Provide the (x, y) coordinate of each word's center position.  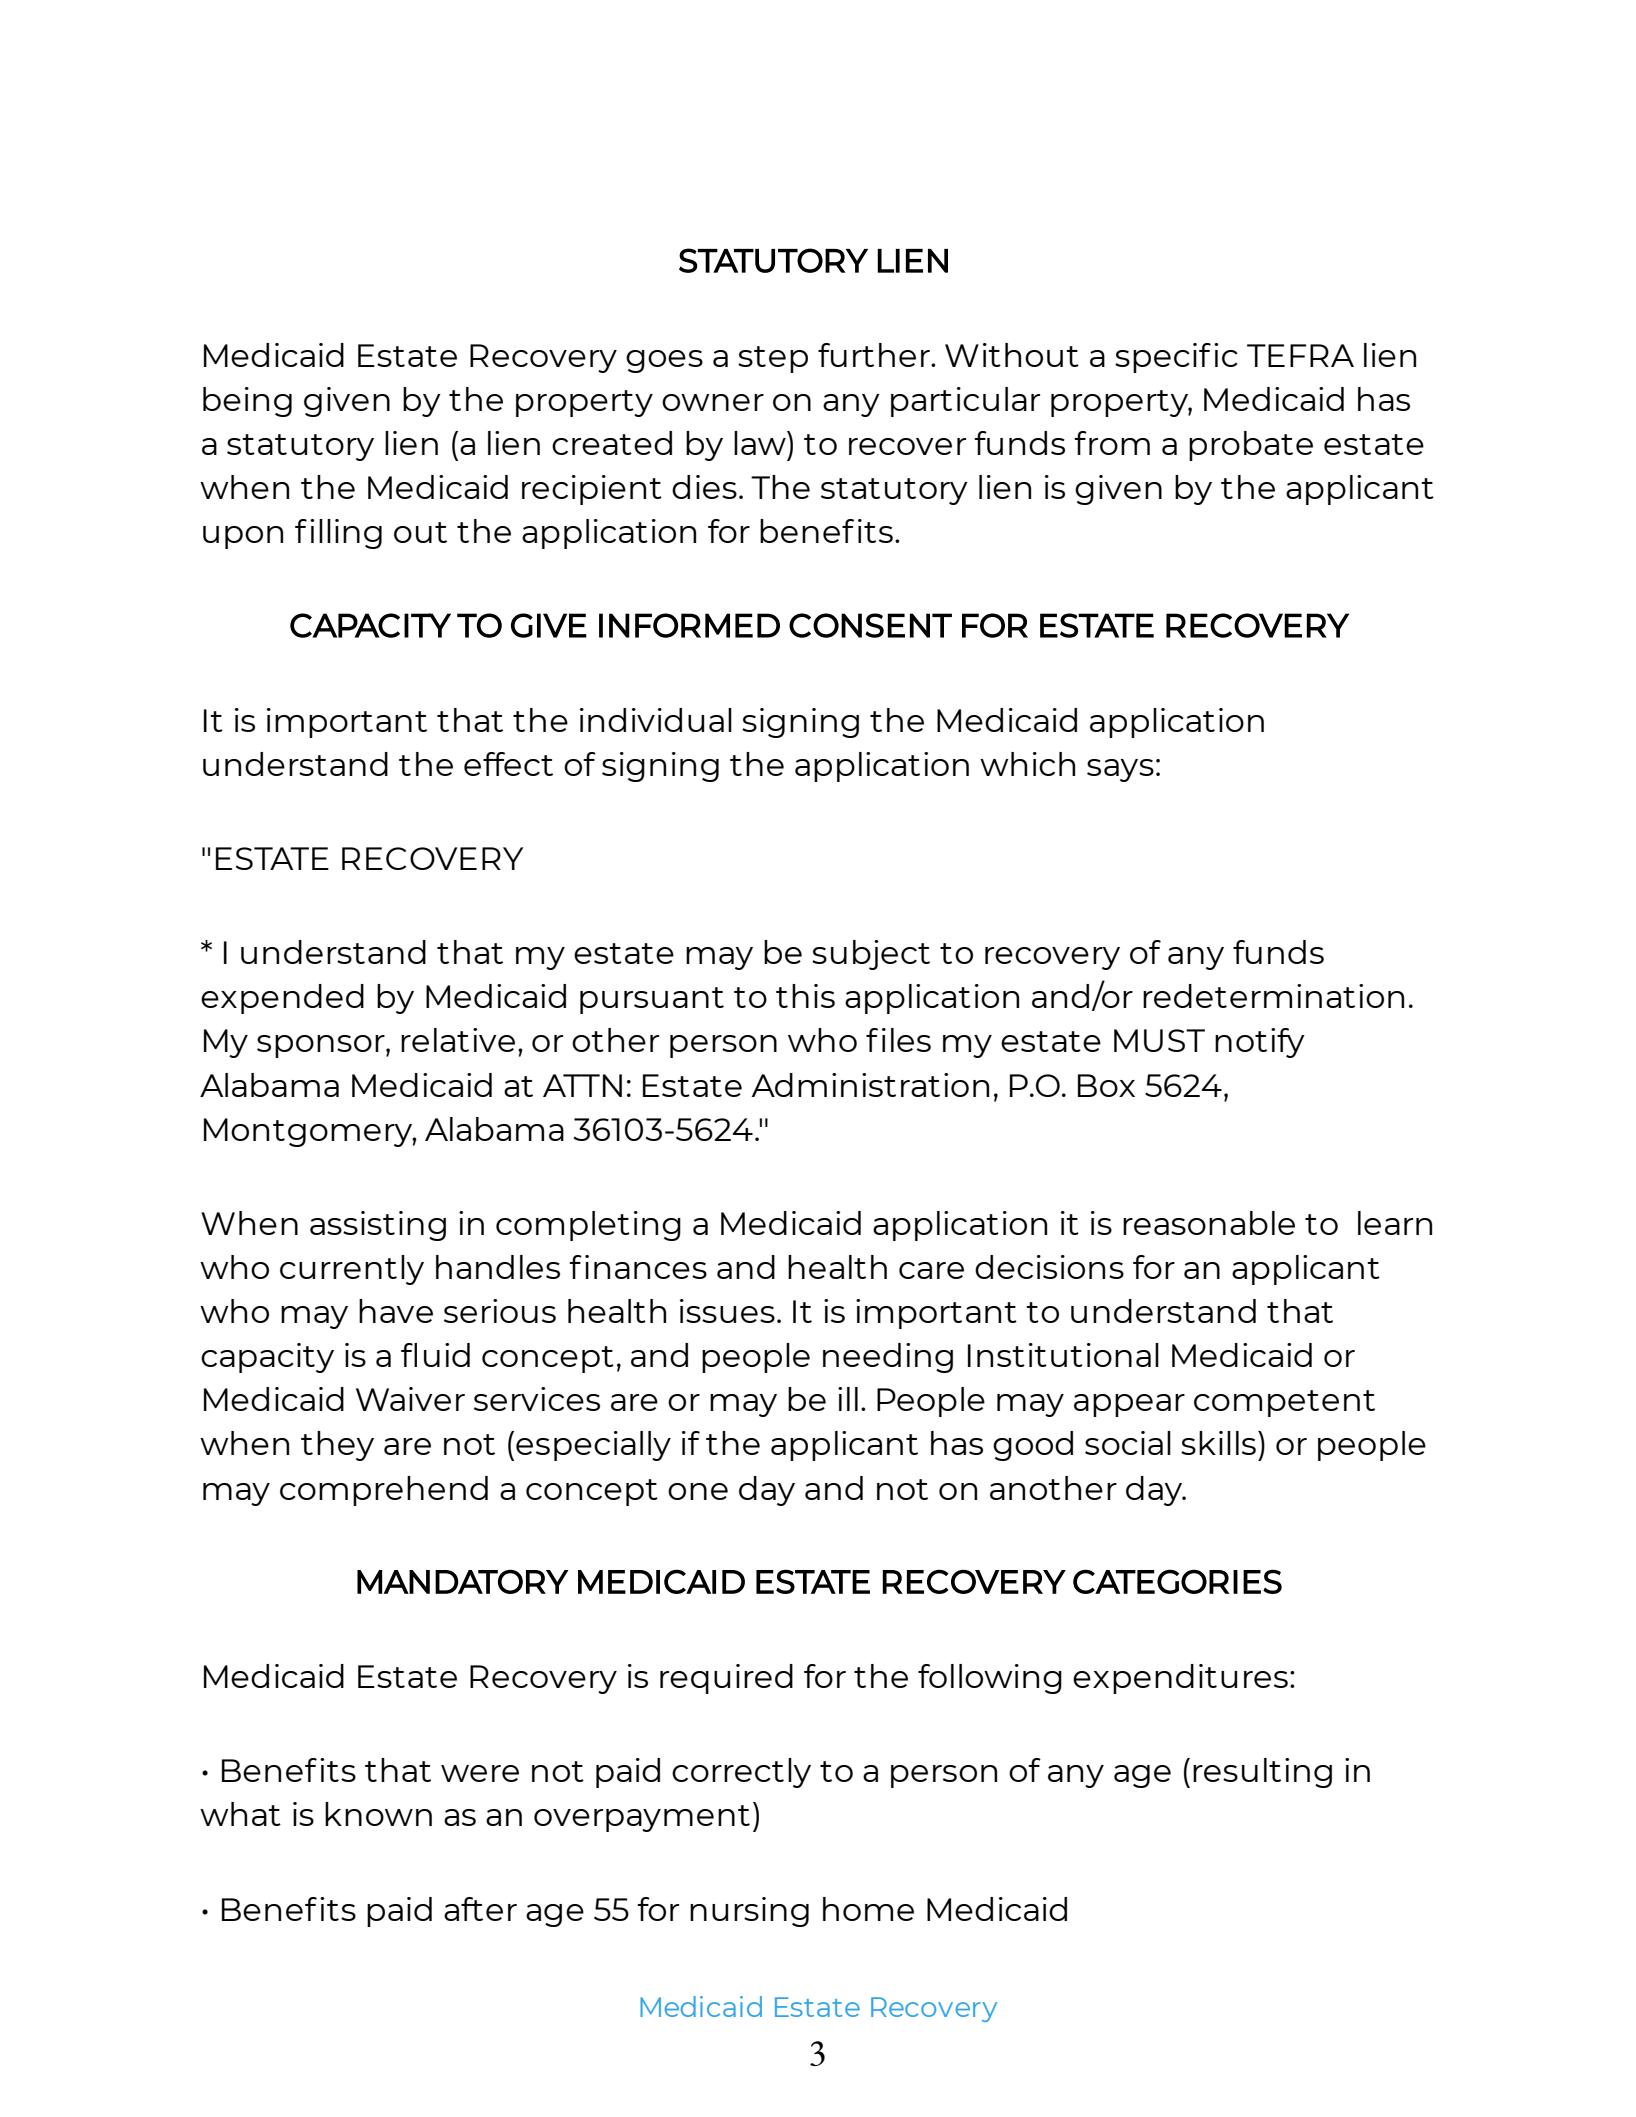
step (773, 359)
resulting (1262, 1773)
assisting (378, 1226)
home (868, 1909)
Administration (870, 1085)
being (247, 402)
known (378, 1814)
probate (1251, 446)
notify (1260, 1043)
